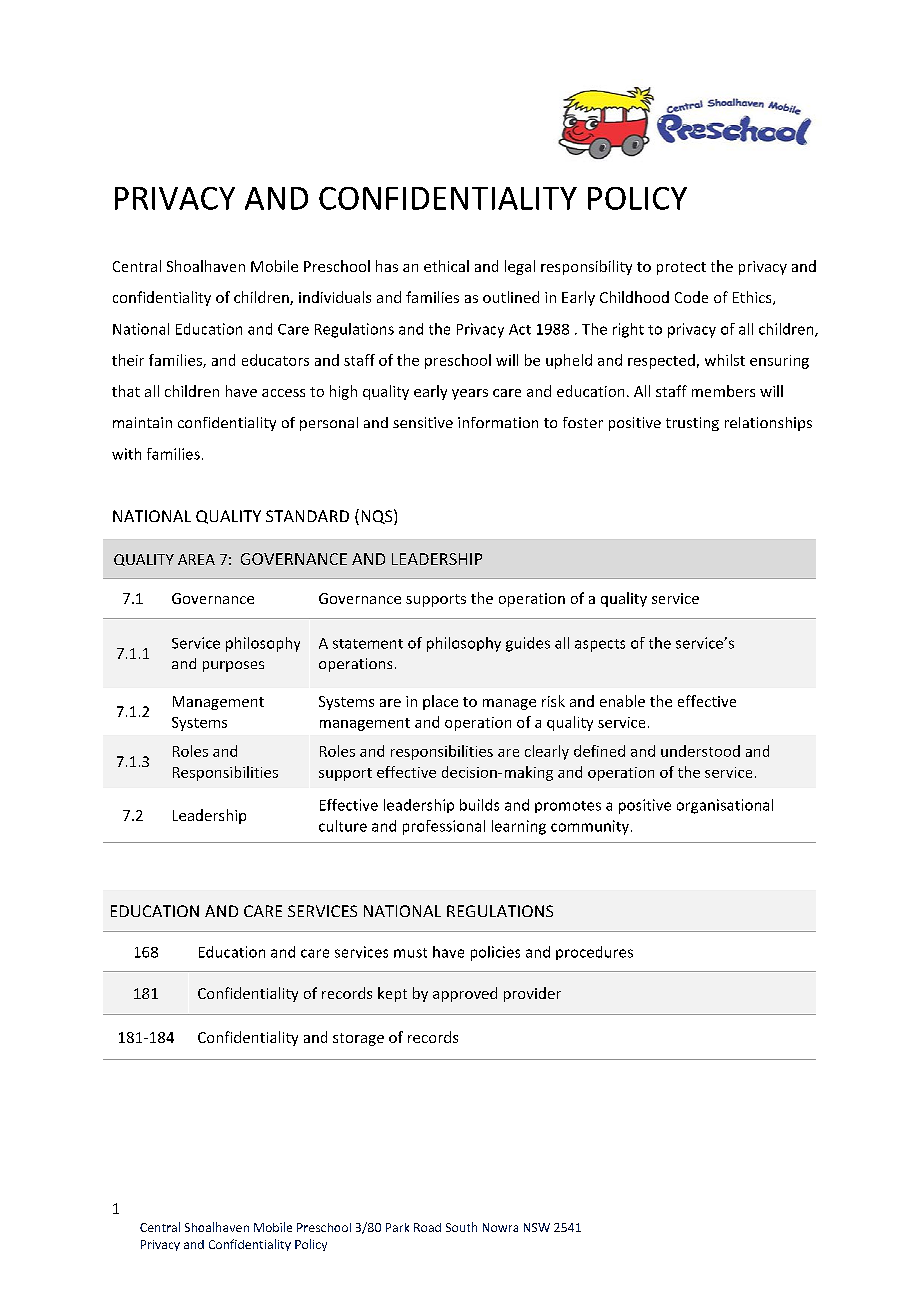 The image size is (924, 1308). Describe the element at coordinates (691, 297) in the image. I see `Code` at that location.
